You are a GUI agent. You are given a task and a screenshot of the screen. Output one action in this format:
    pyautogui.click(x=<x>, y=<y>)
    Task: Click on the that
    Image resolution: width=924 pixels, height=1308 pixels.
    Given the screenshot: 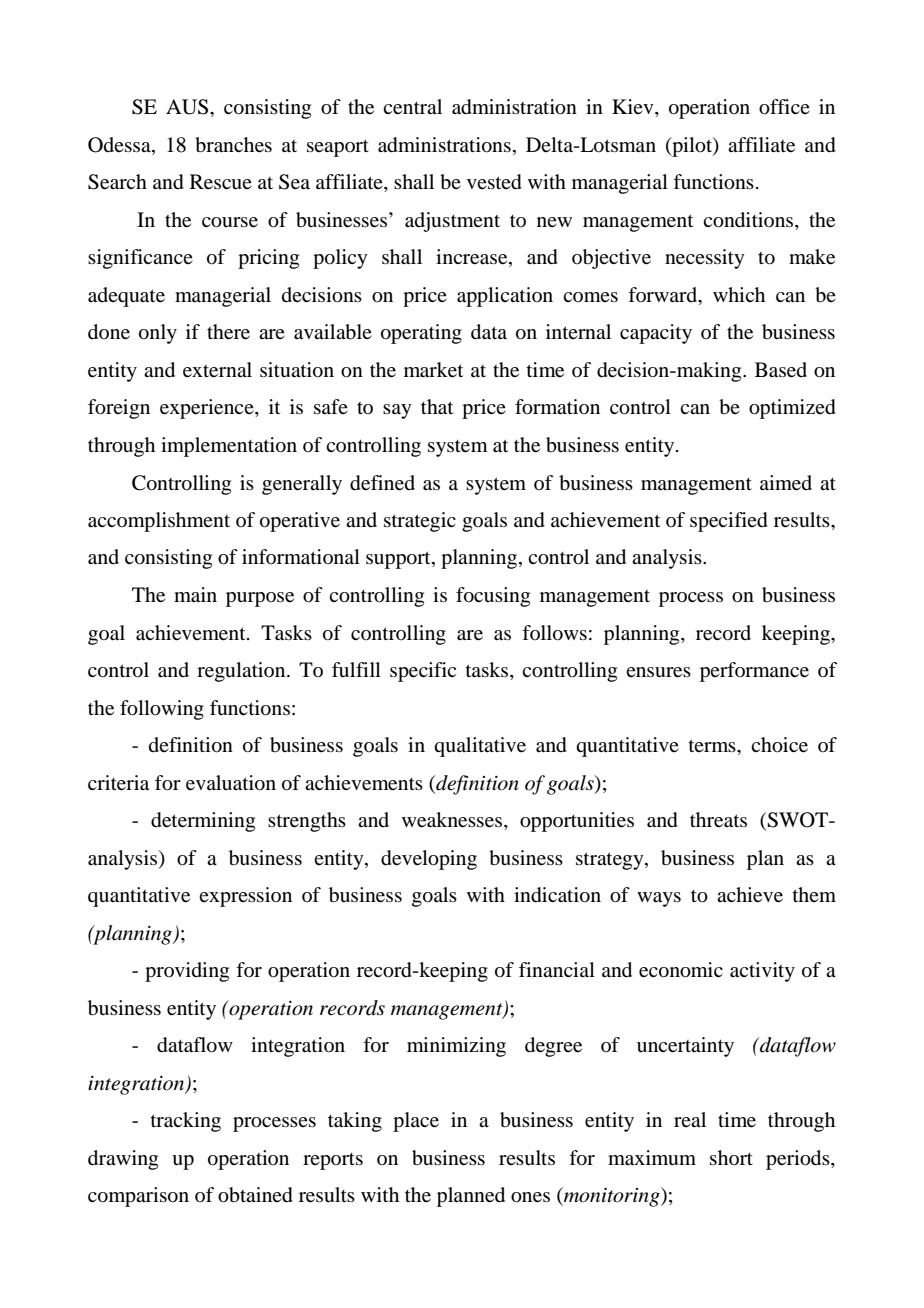 What is the action you would take?
    pyautogui.click(x=437, y=407)
